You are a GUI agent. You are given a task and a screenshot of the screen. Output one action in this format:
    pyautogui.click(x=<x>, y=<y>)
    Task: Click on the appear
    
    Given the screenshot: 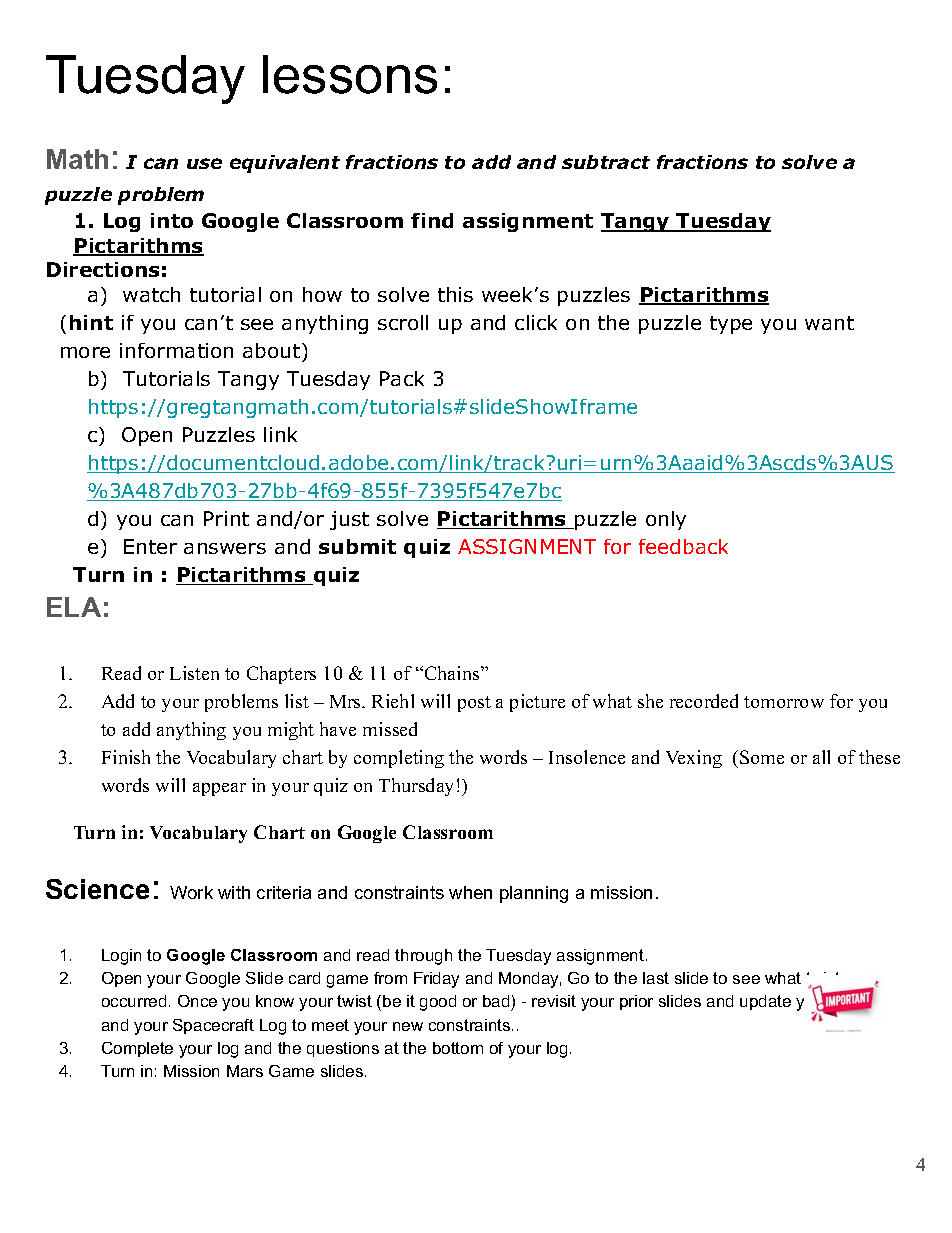 What is the action you would take?
    pyautogui.click(x=219, y=789)
